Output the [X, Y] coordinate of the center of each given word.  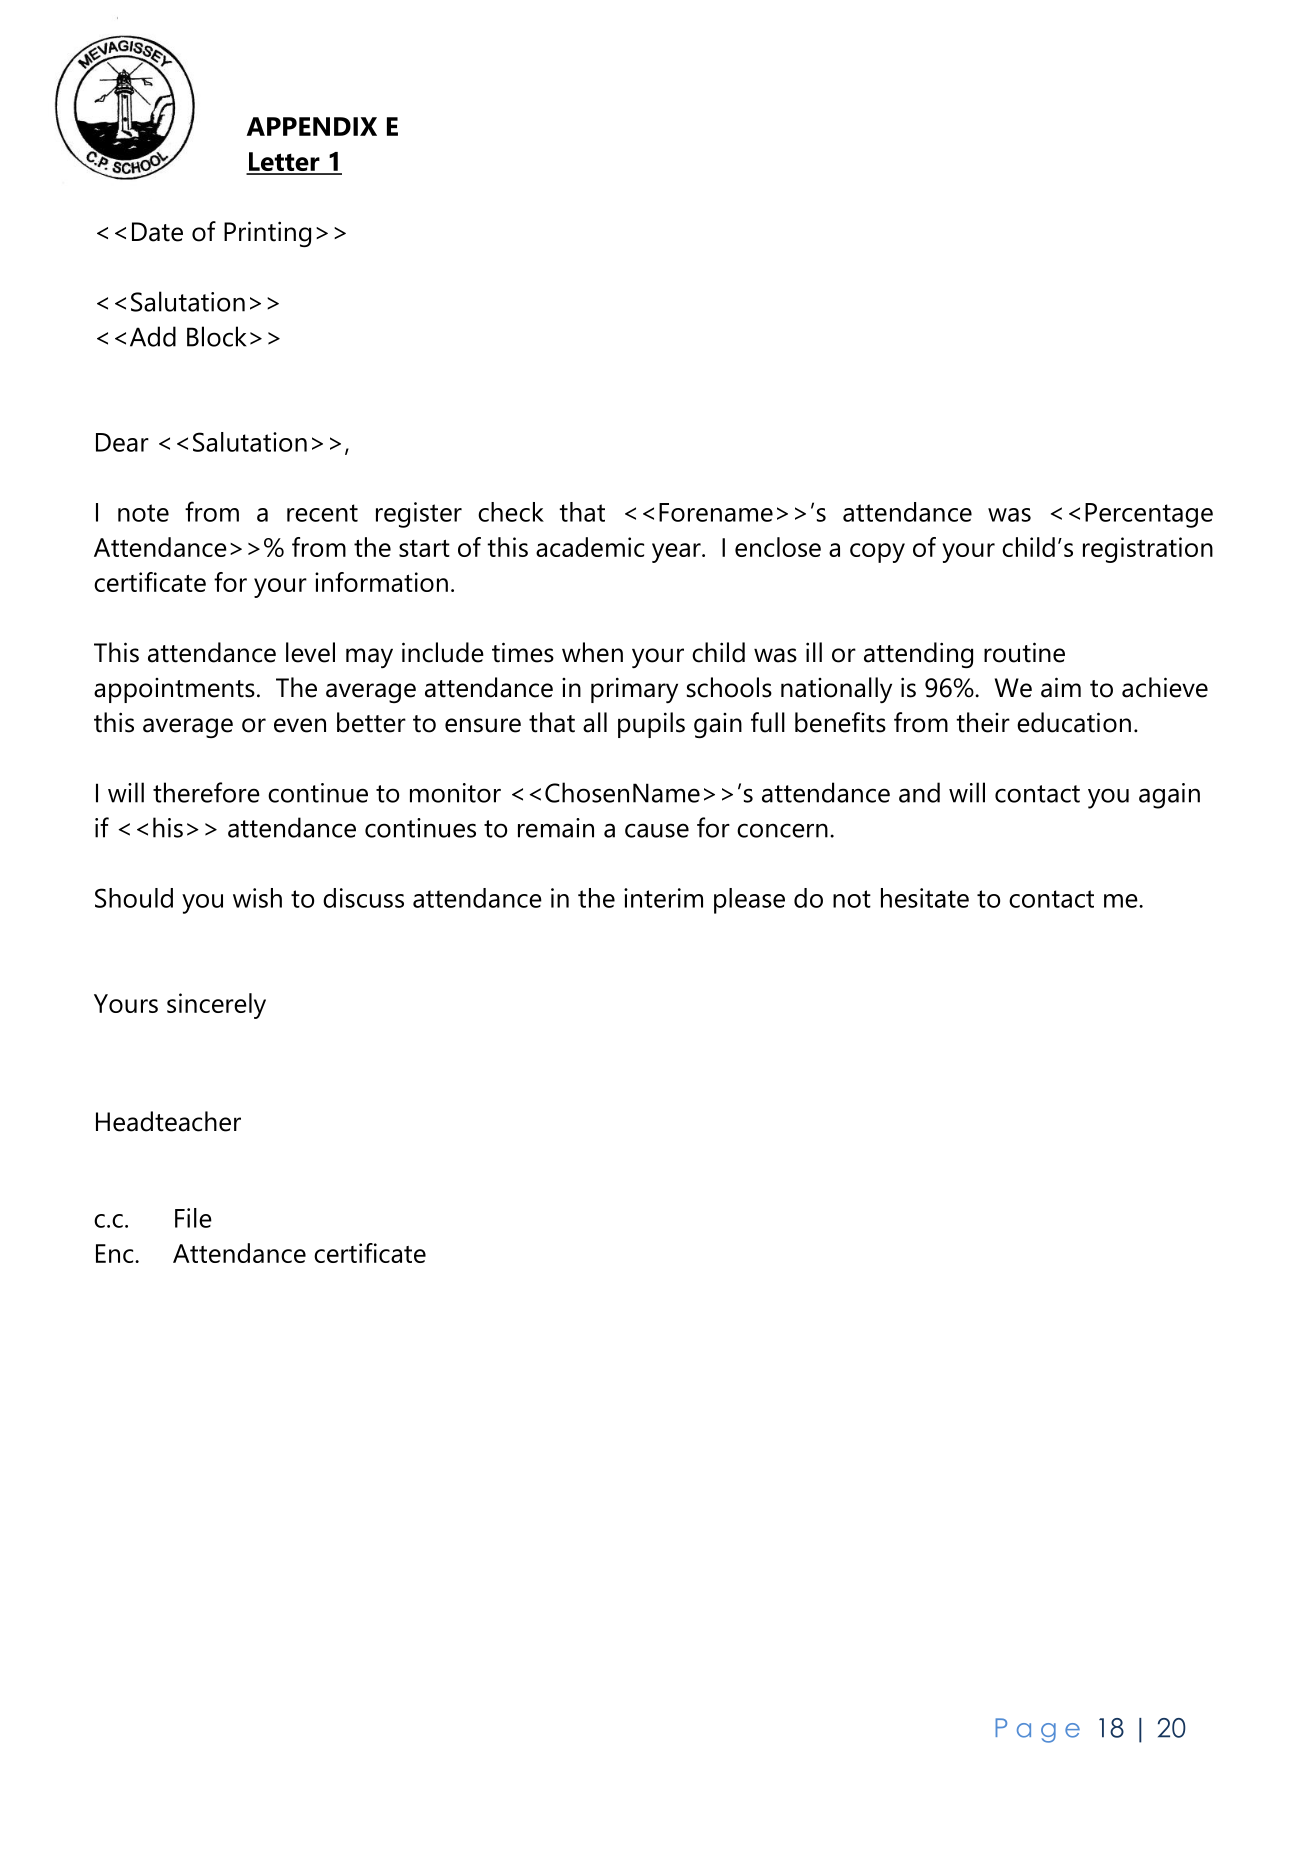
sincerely [216, 1006]
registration [1148, 550]
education [1074, 722]
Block [216, 336]
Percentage [1149, 515]
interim [663, 898]
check [511, 512]
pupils [651, 725]
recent [322, 513]
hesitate [925, 898]
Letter [284, 163]
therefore [206, 792]
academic [590, 547]
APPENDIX [312, 126]
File [193, 1218]
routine [1024, 652]
